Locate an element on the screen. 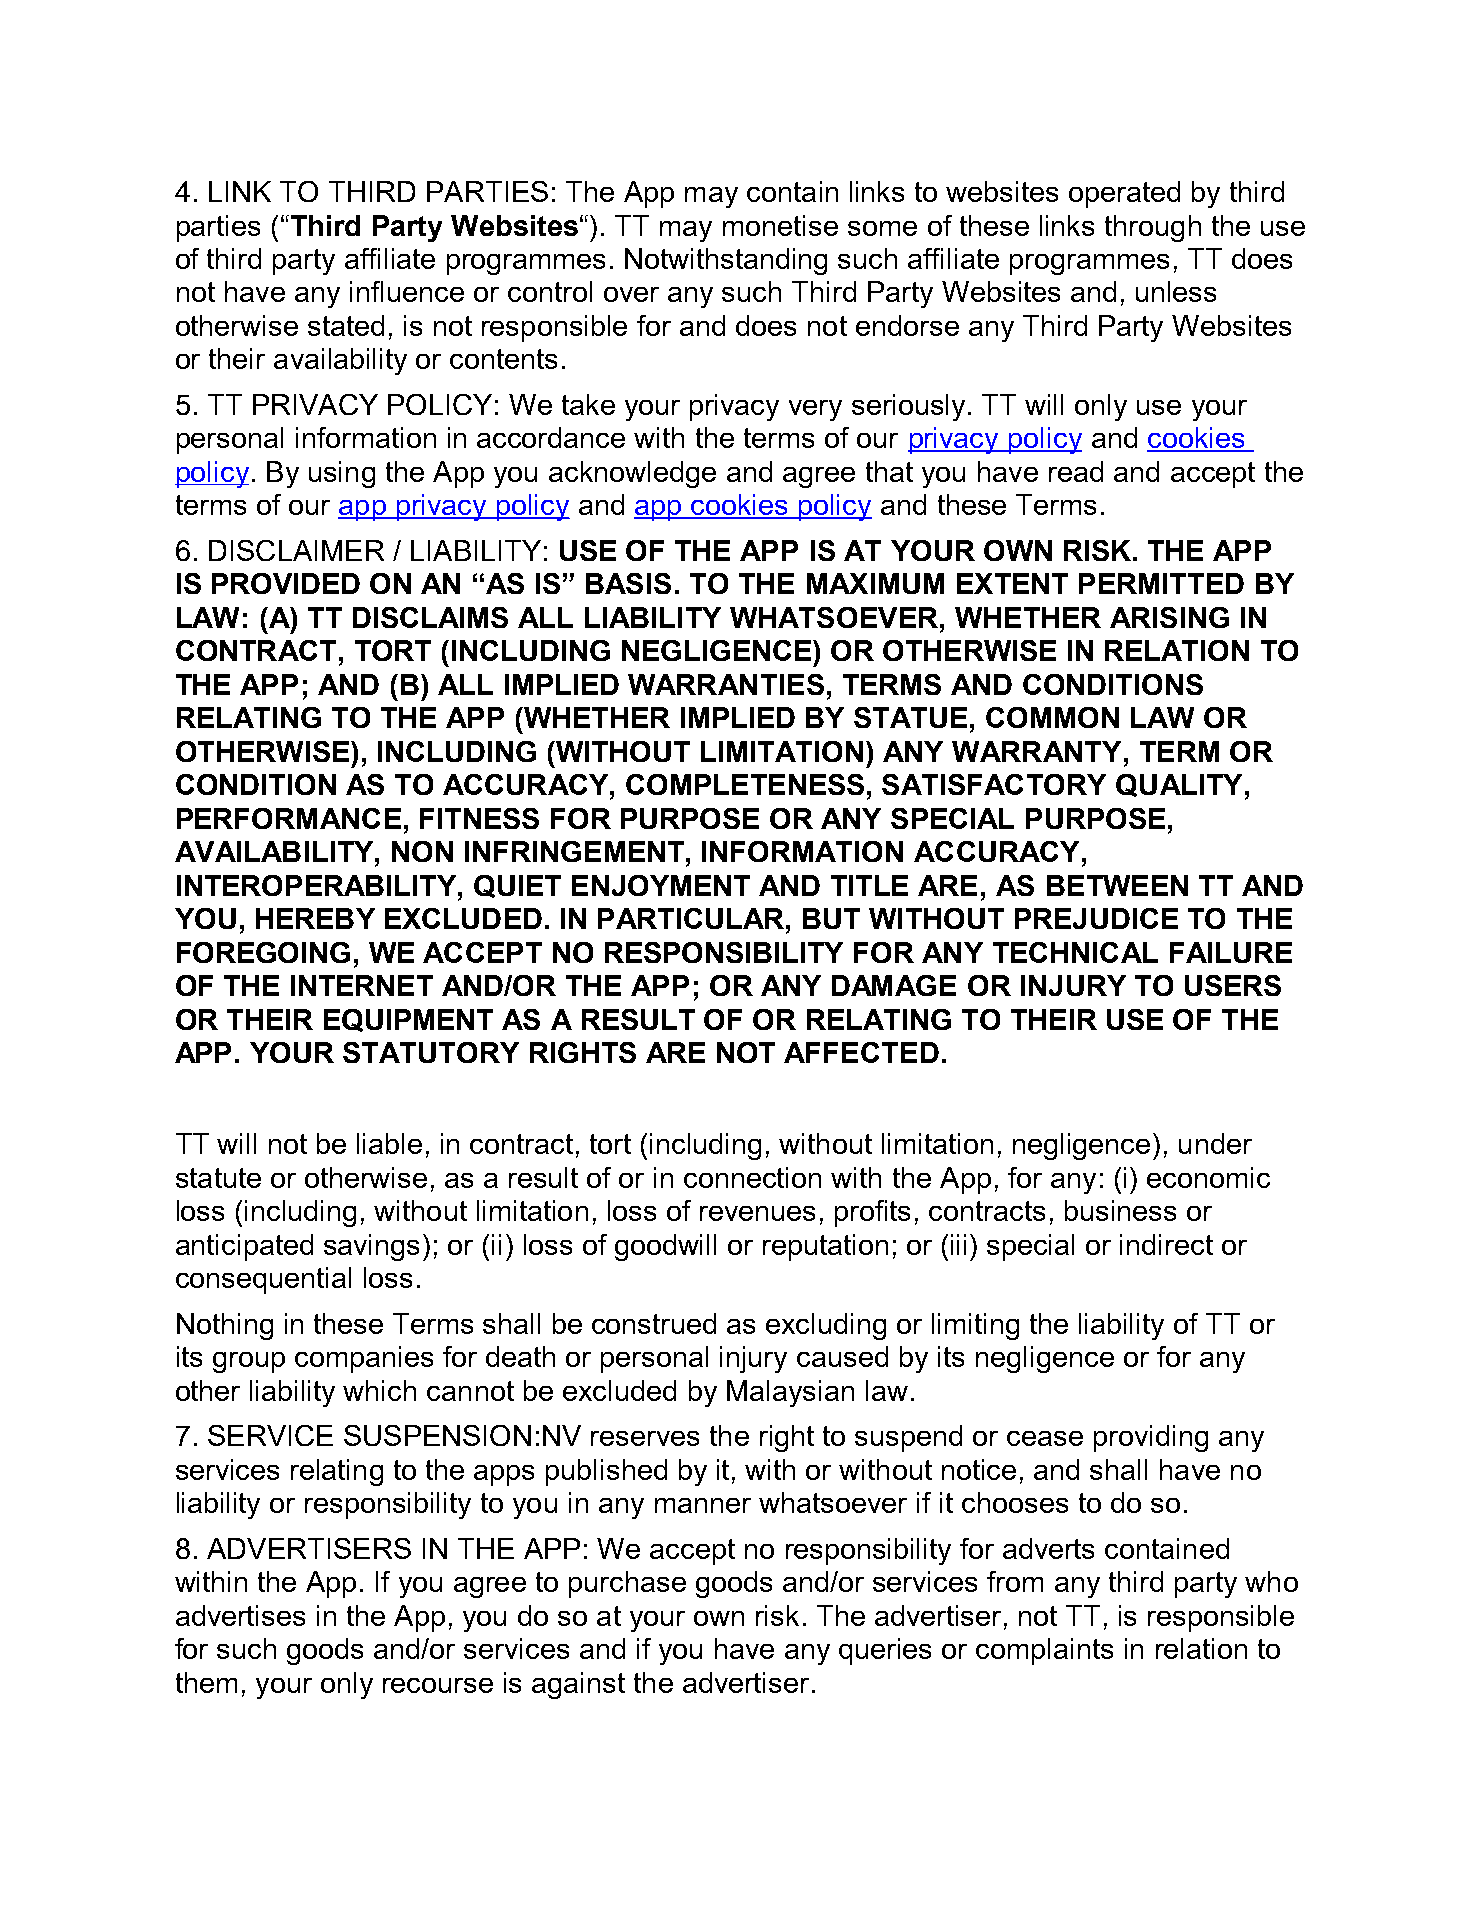 This screenshot has width=1484, height=1921. monetise is located at coordinates (780, 225).
